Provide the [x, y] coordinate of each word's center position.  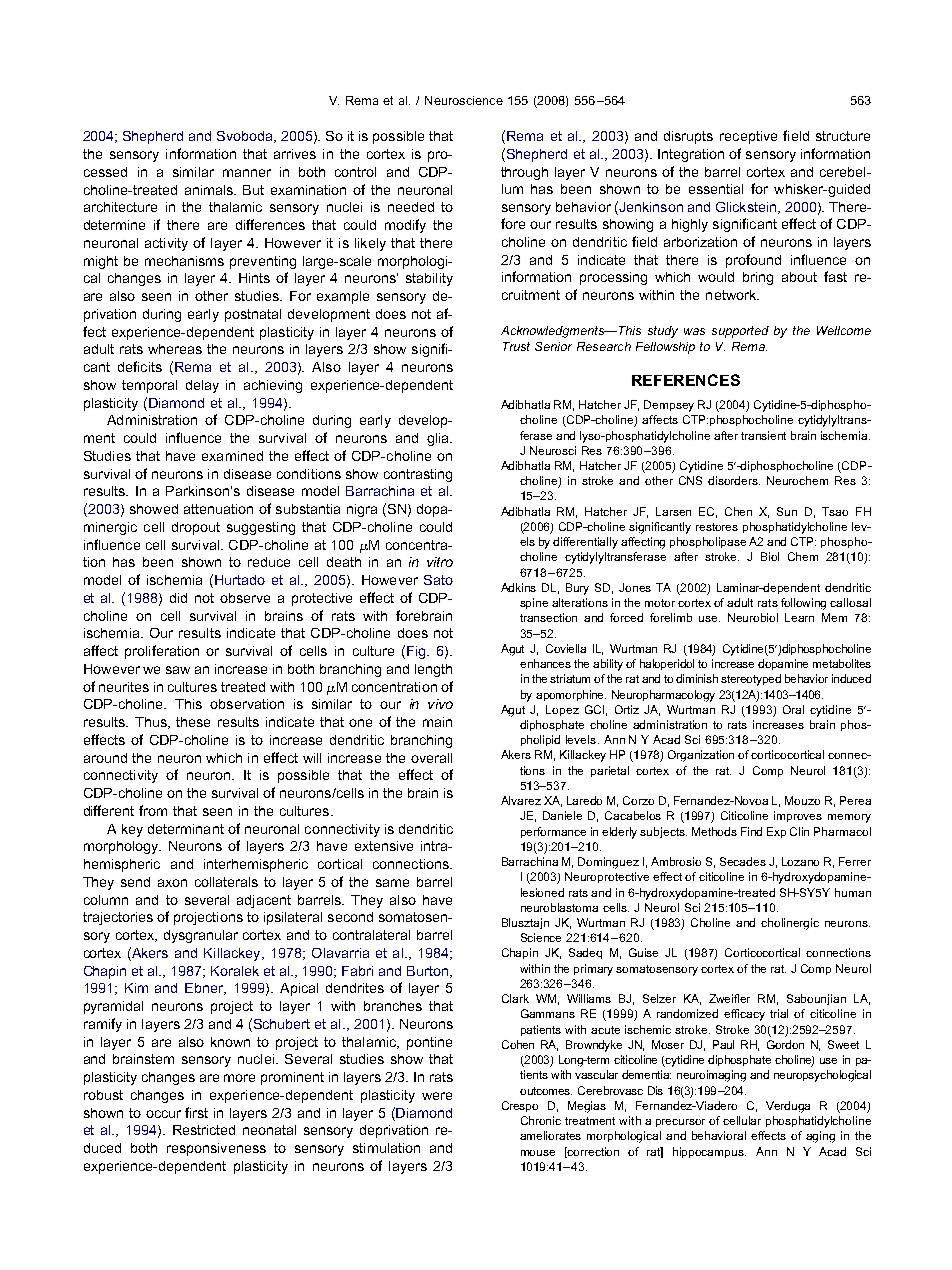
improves [798, 816]
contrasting [418, 475]
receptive [748, 137]
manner [247, 173]
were [437, 1096]
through [524, 173]
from [153, 810]
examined [232, 456]
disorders [734, 480]
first [196, 1112]
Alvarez [521, 800]
